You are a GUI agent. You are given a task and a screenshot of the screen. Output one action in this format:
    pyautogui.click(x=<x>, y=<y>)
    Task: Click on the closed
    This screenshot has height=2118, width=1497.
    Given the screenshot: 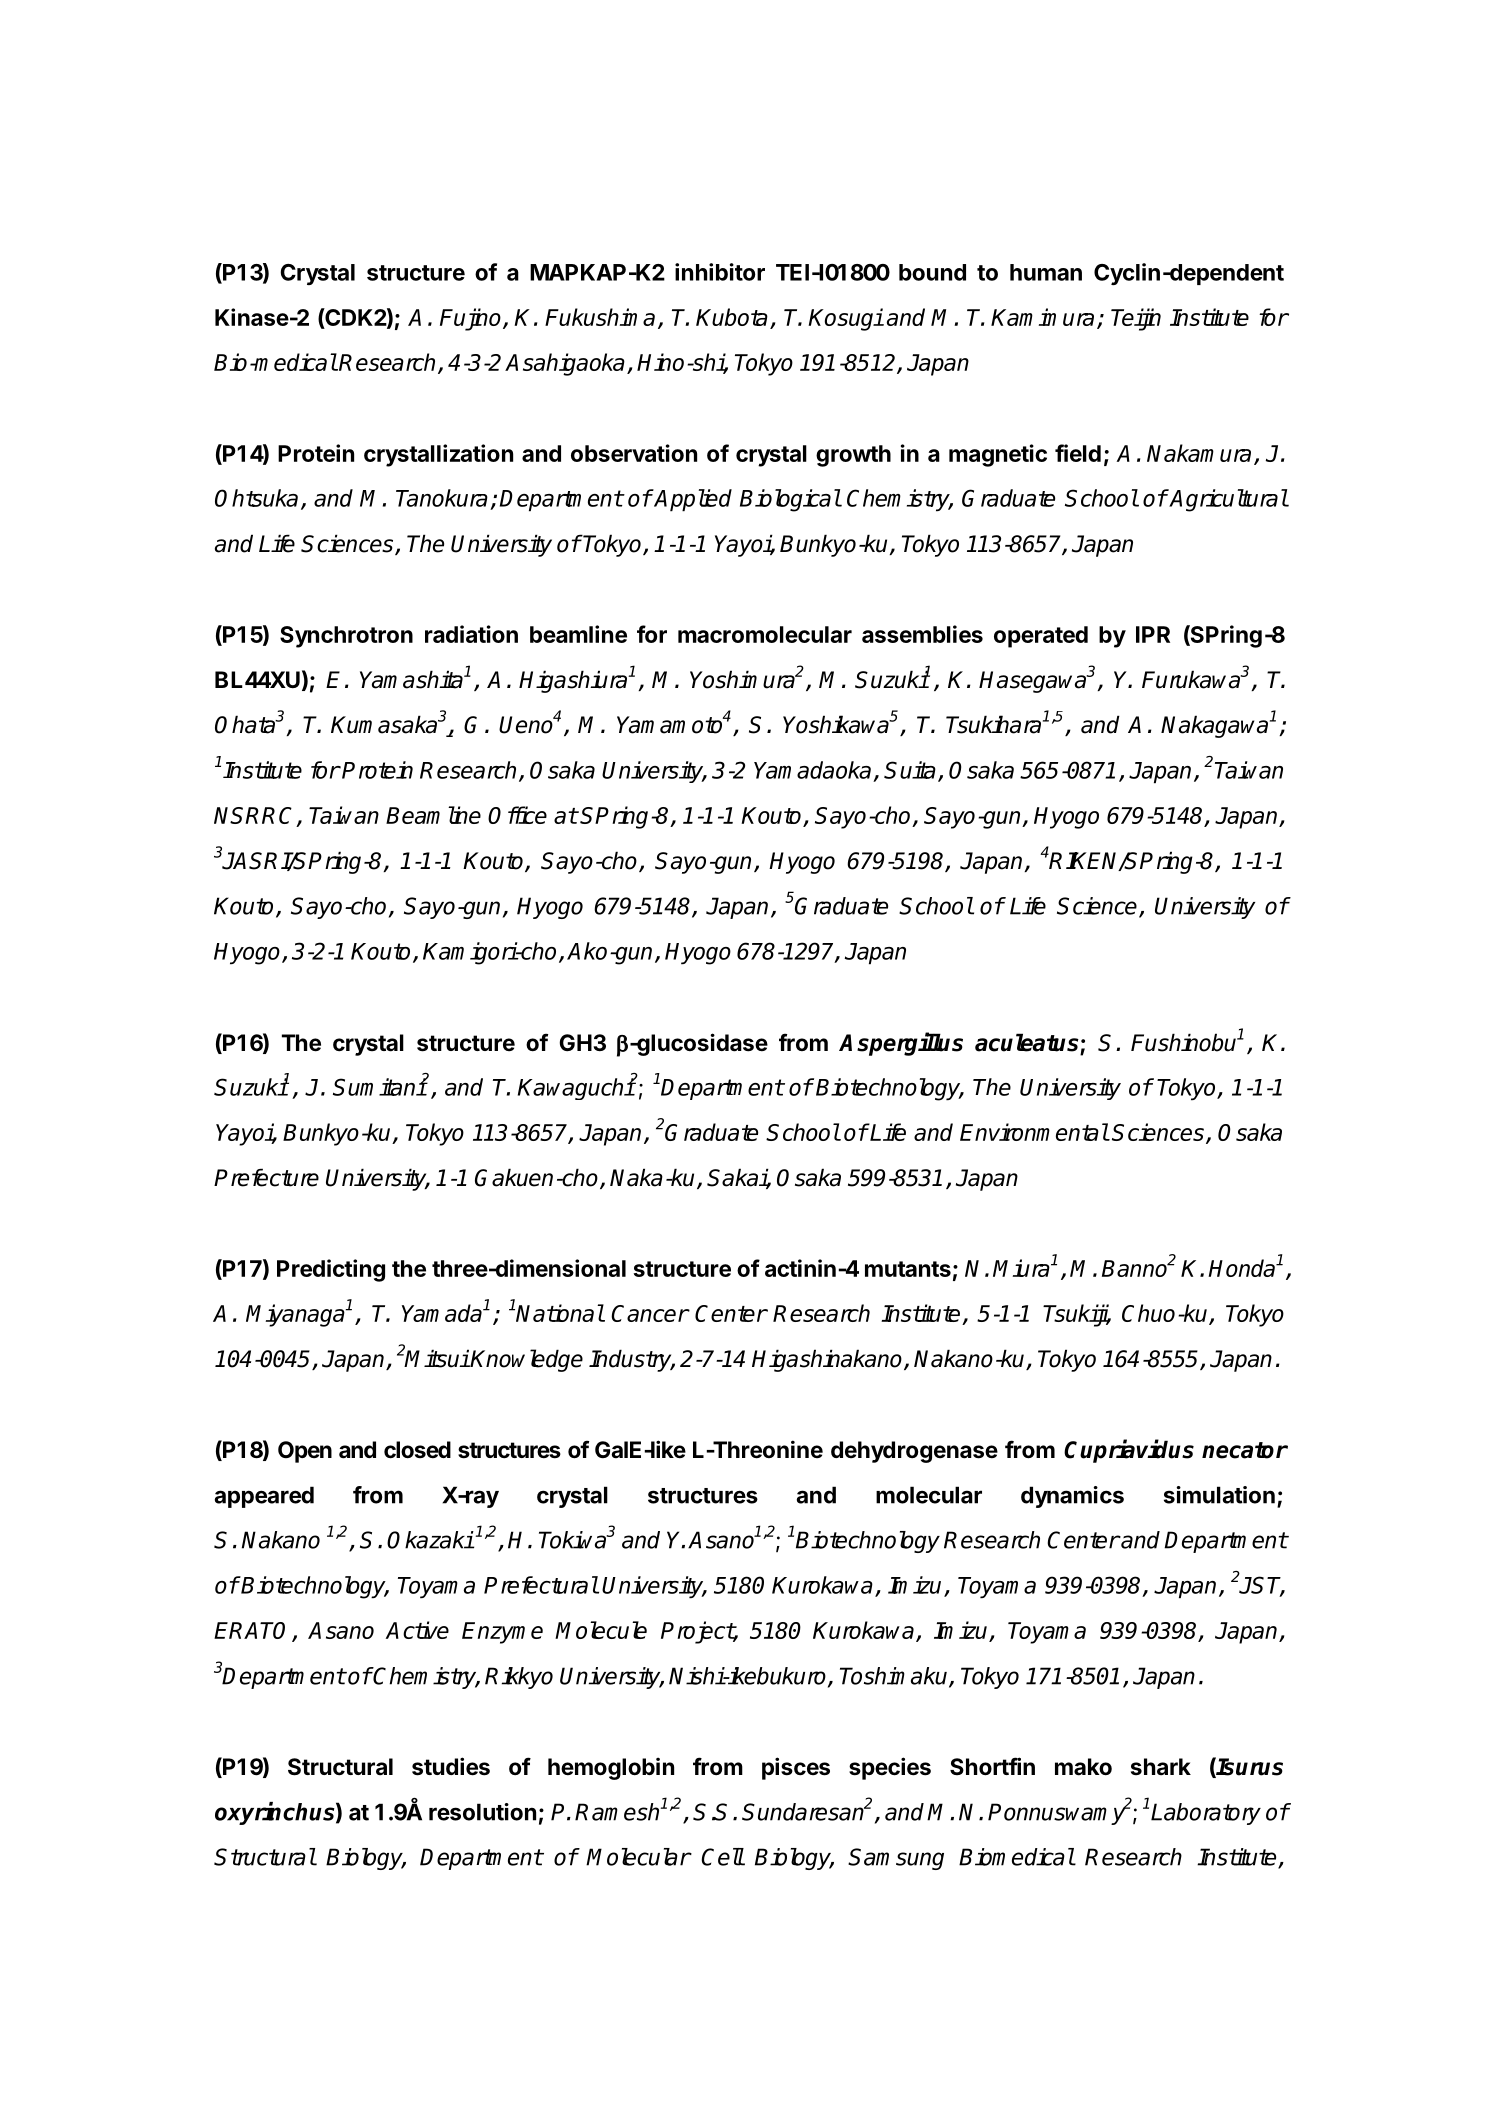 What is the action you would take?
    pyautogui.click(x=417, y=1450)
